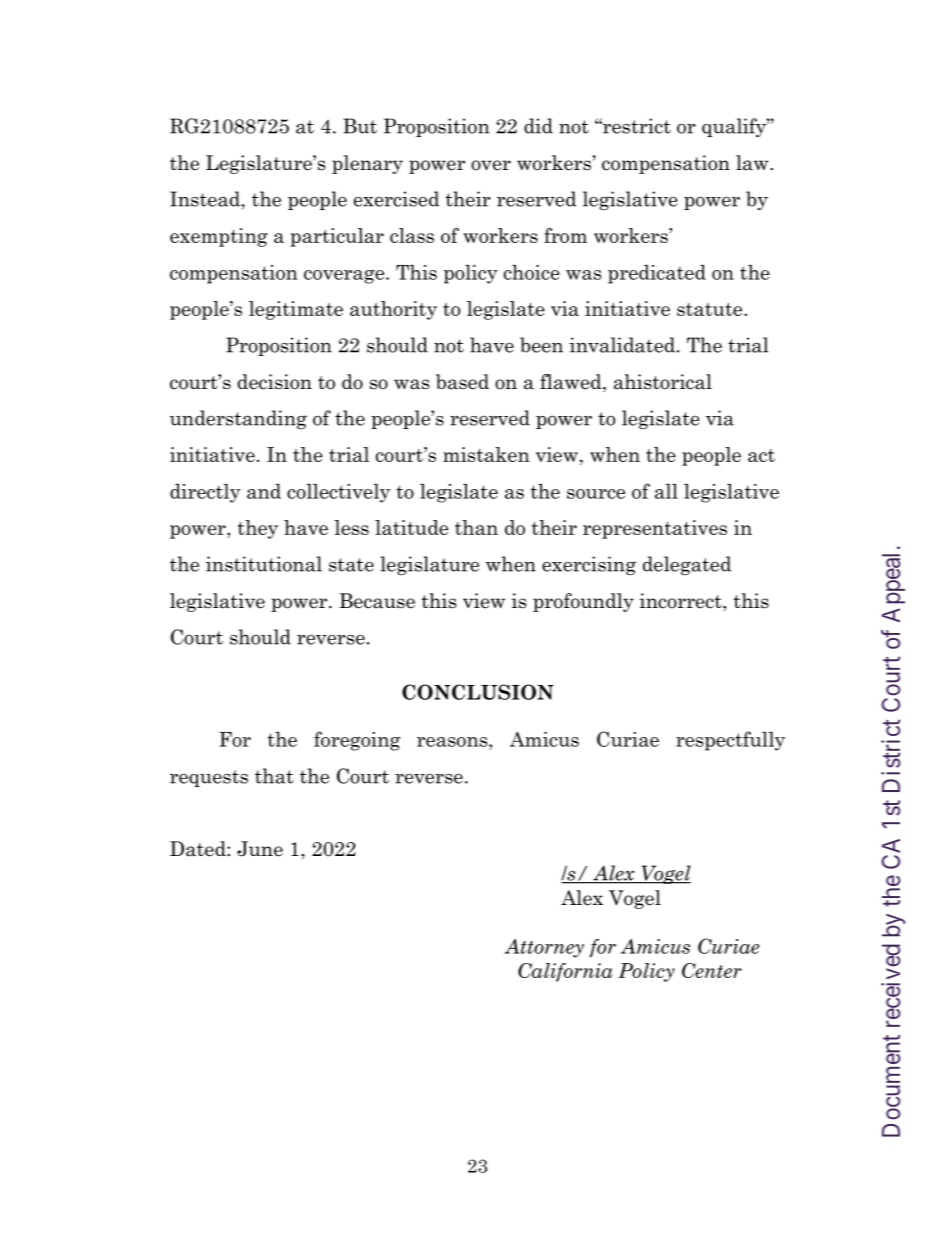  Describe the element at coordinates (462, 382) in the screenshot. I see `based` at that location.
